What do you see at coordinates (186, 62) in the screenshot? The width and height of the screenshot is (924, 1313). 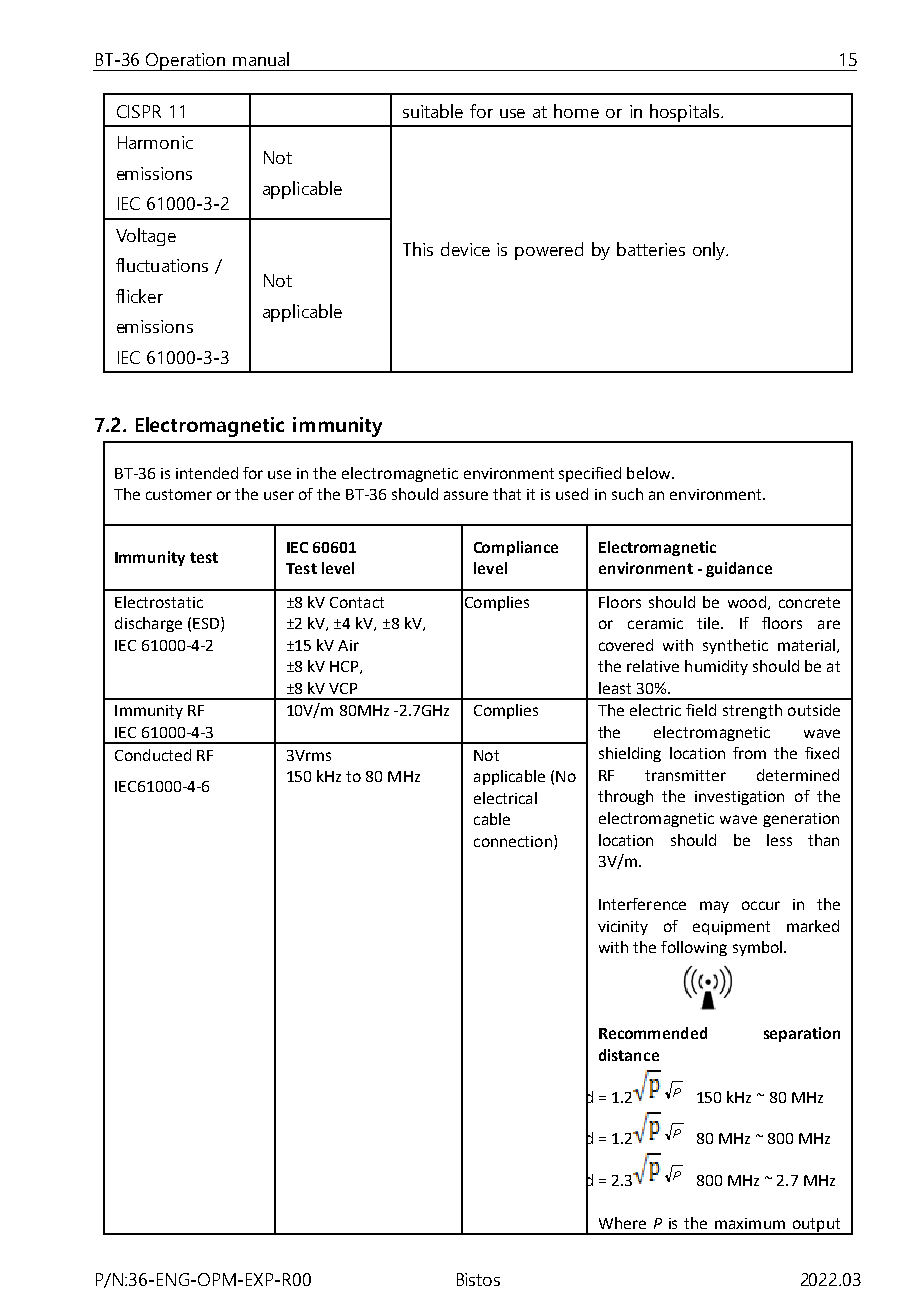 I see `Operation` at bounding box center [186, 62].
